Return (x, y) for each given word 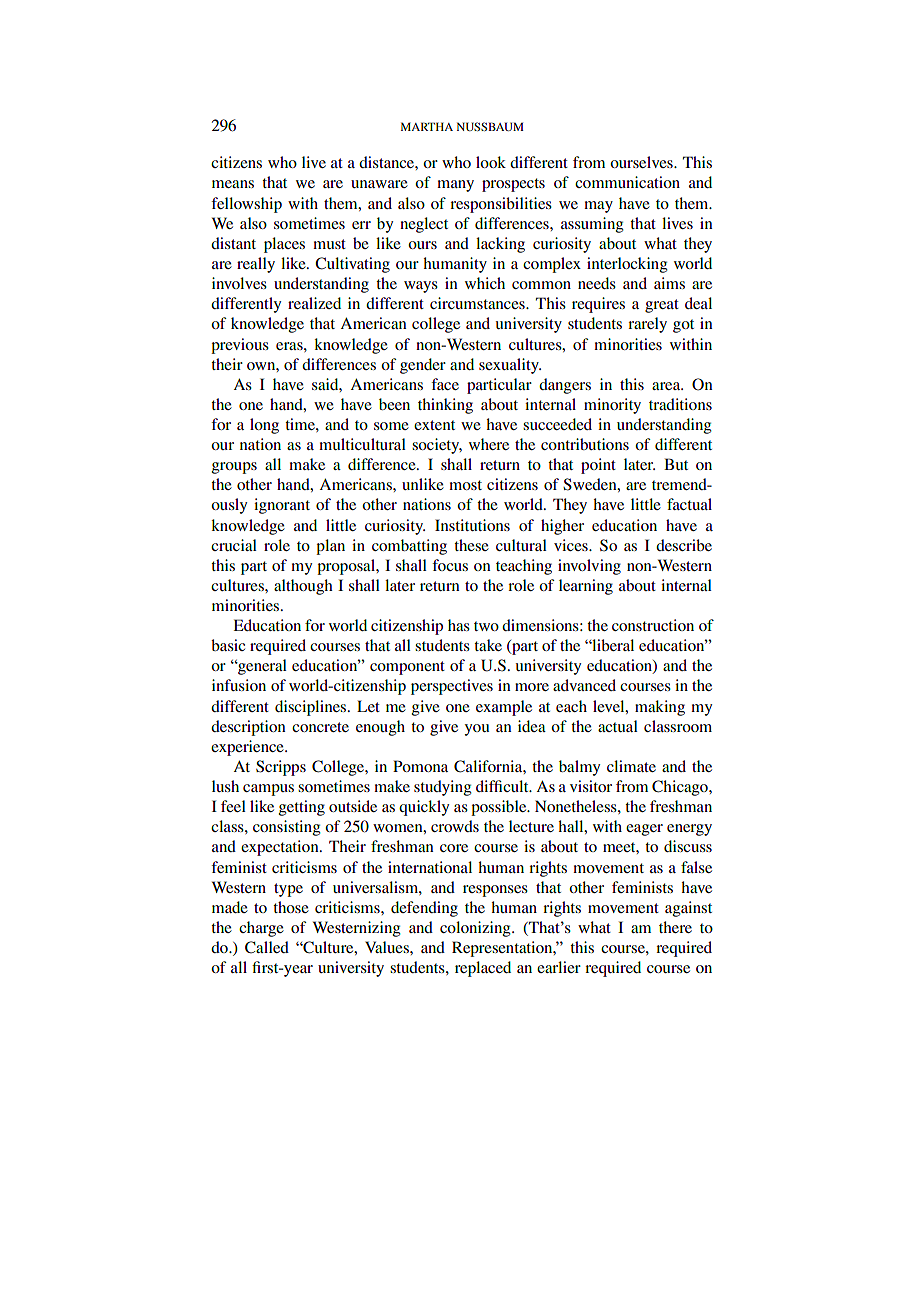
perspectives (452, 687)
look (491, 162)
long (264, 426)
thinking (445, 406)
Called (267, 947)
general (261, 667)
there (675, 927)
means (233, 184)
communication (627, 182)
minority (612, 406)
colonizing (476, 929)
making (660, 708)
